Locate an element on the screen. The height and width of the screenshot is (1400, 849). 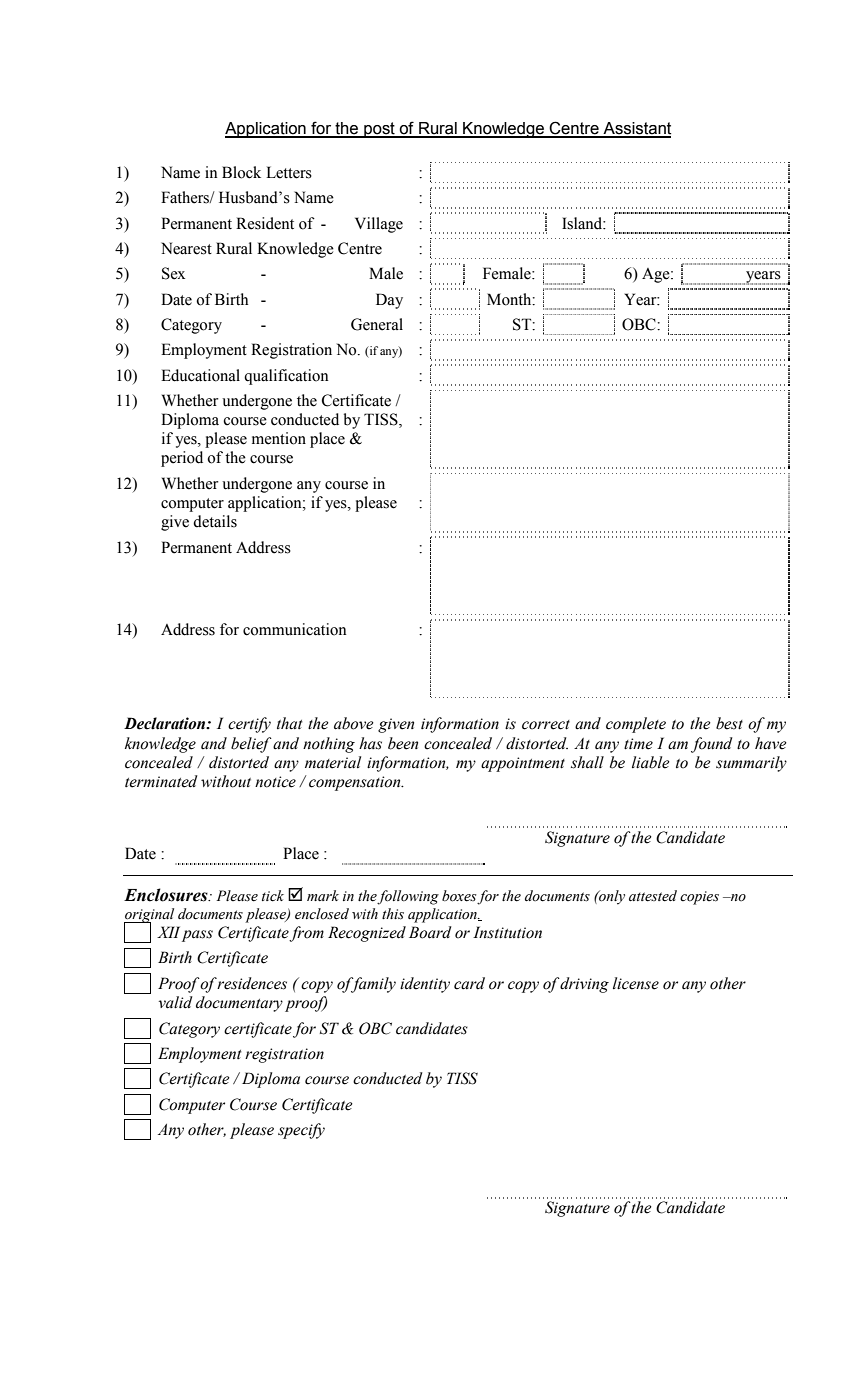
boxes is located at coordinates (460, 897).
